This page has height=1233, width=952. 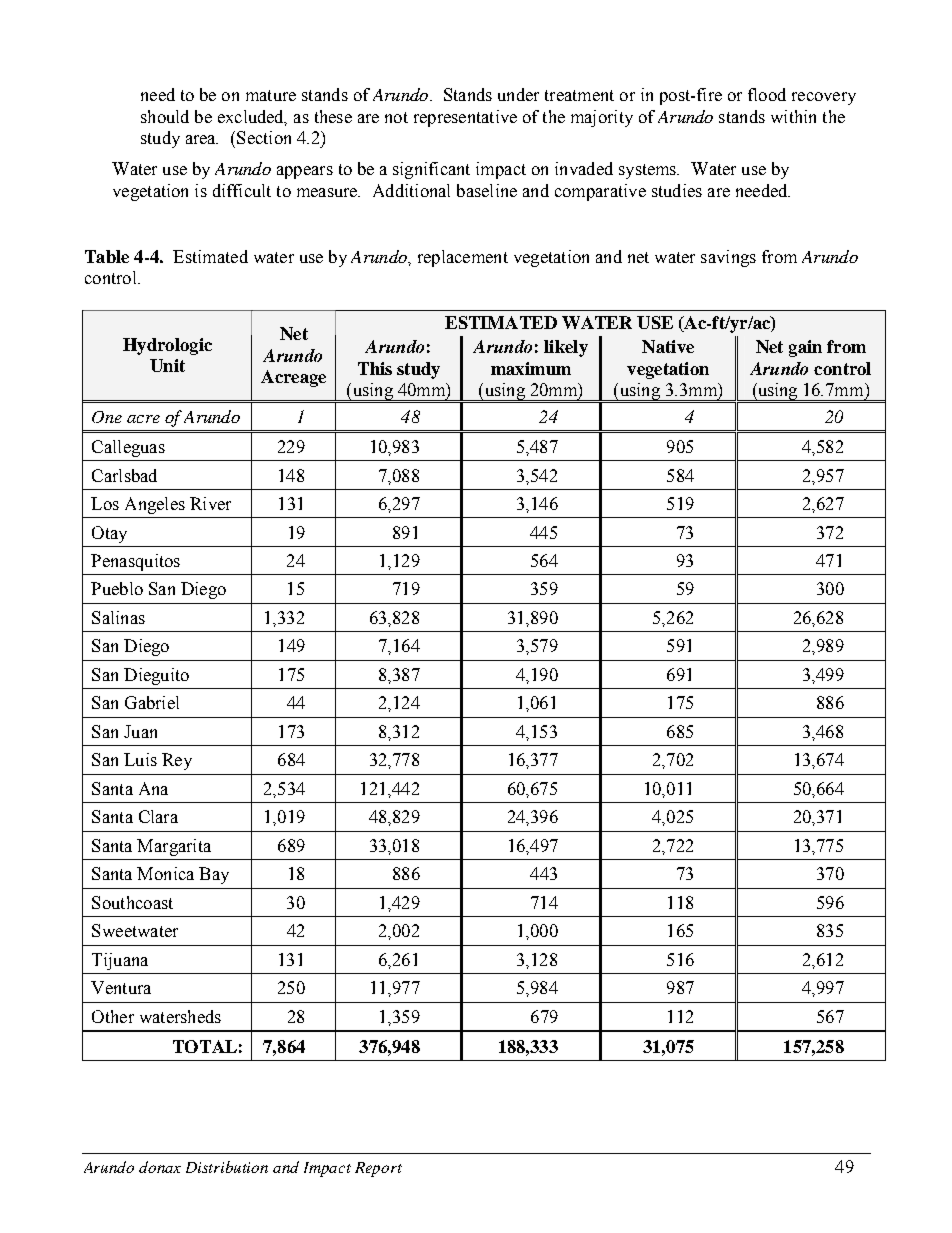 What do you see at coordinates (805, 348) in the page?
I see `gain` at bounding box center [805, 348].
